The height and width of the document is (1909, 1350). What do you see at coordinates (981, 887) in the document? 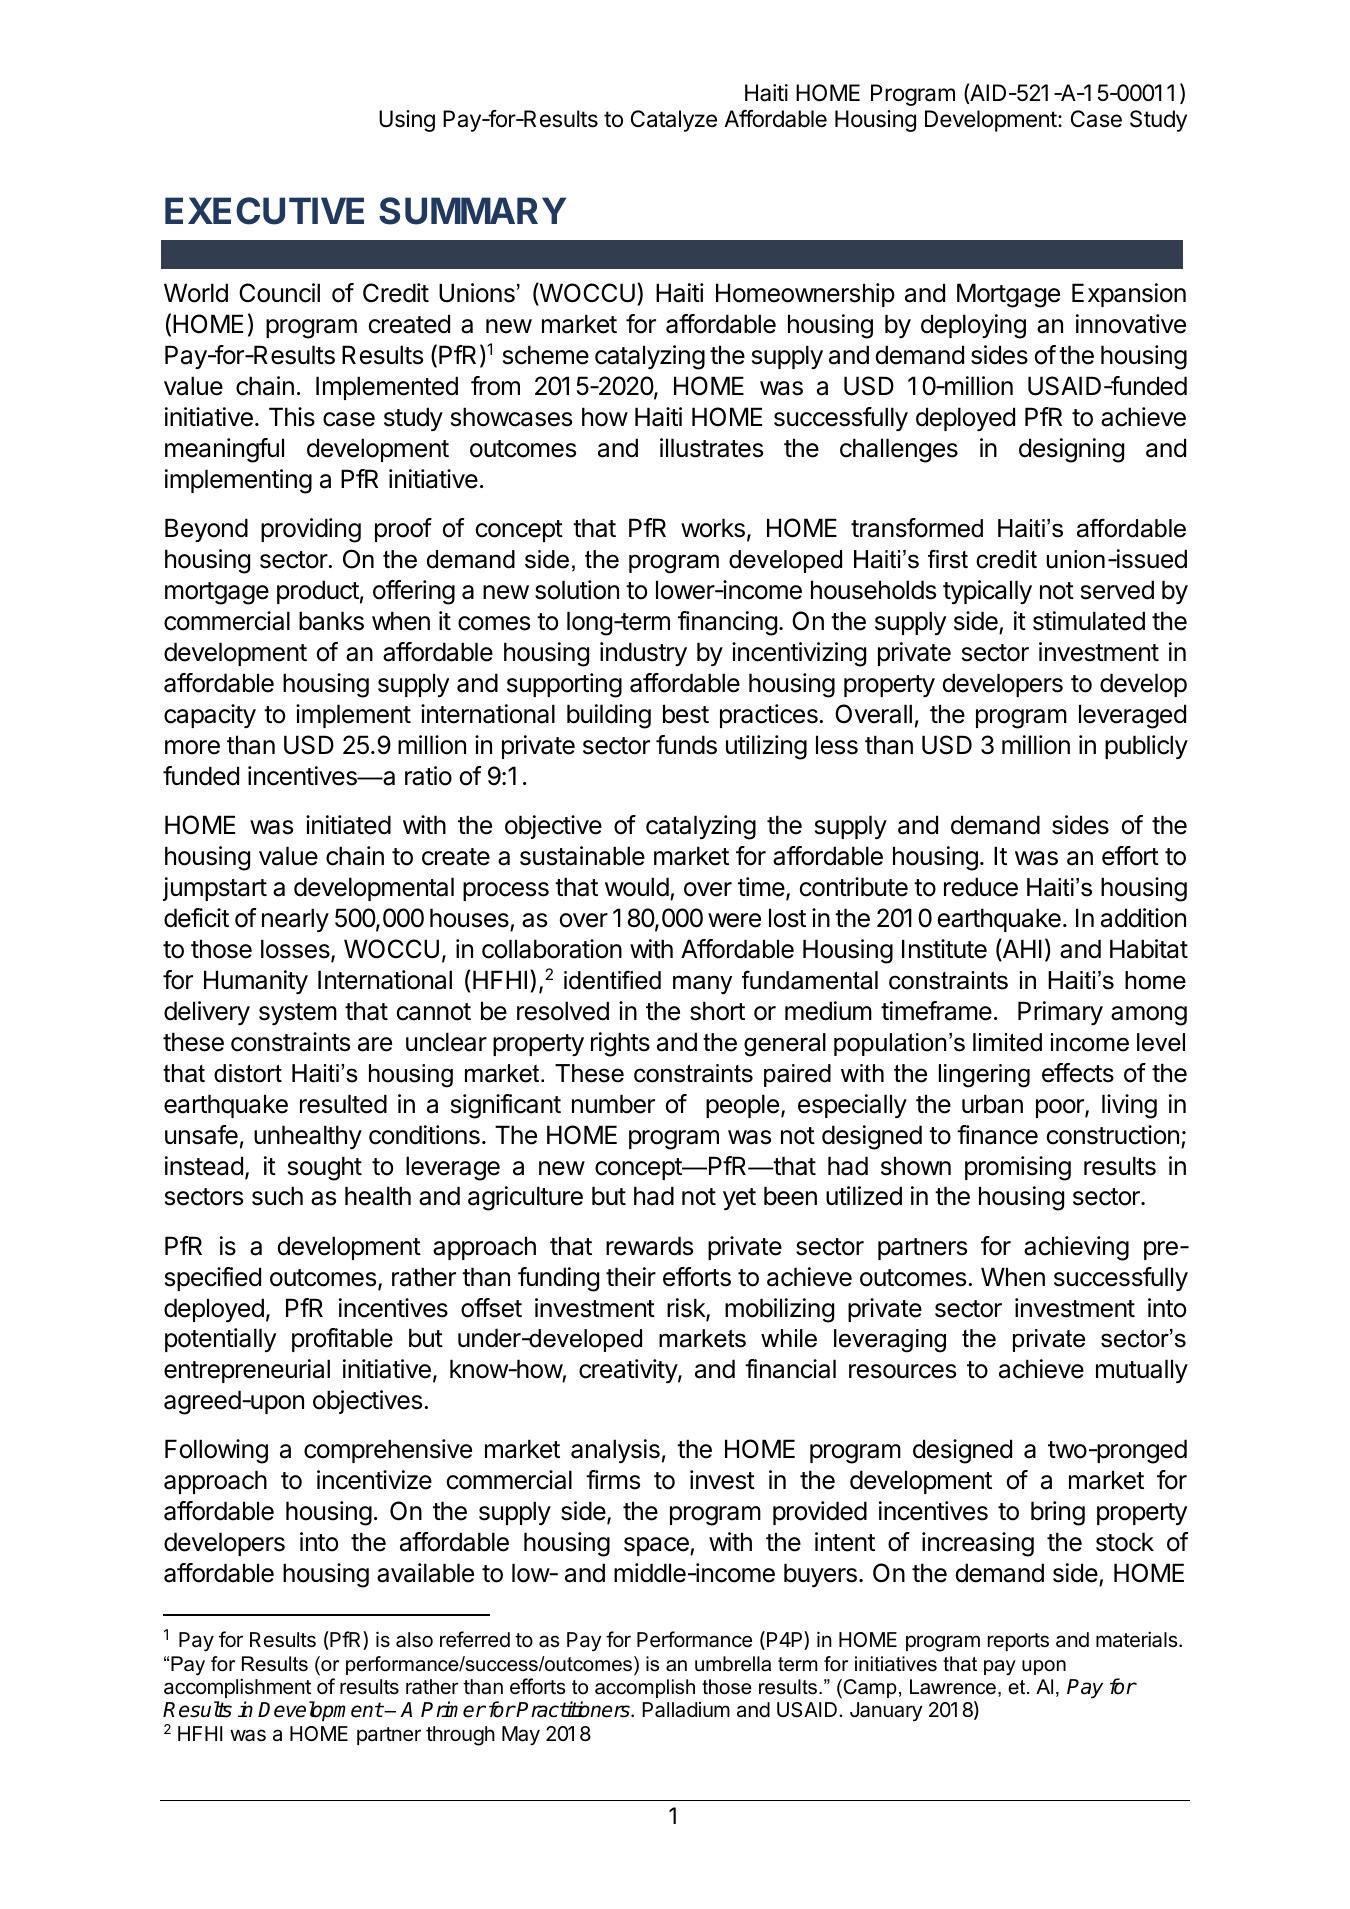
I see `reduce` at bounding box center [981, 887].
